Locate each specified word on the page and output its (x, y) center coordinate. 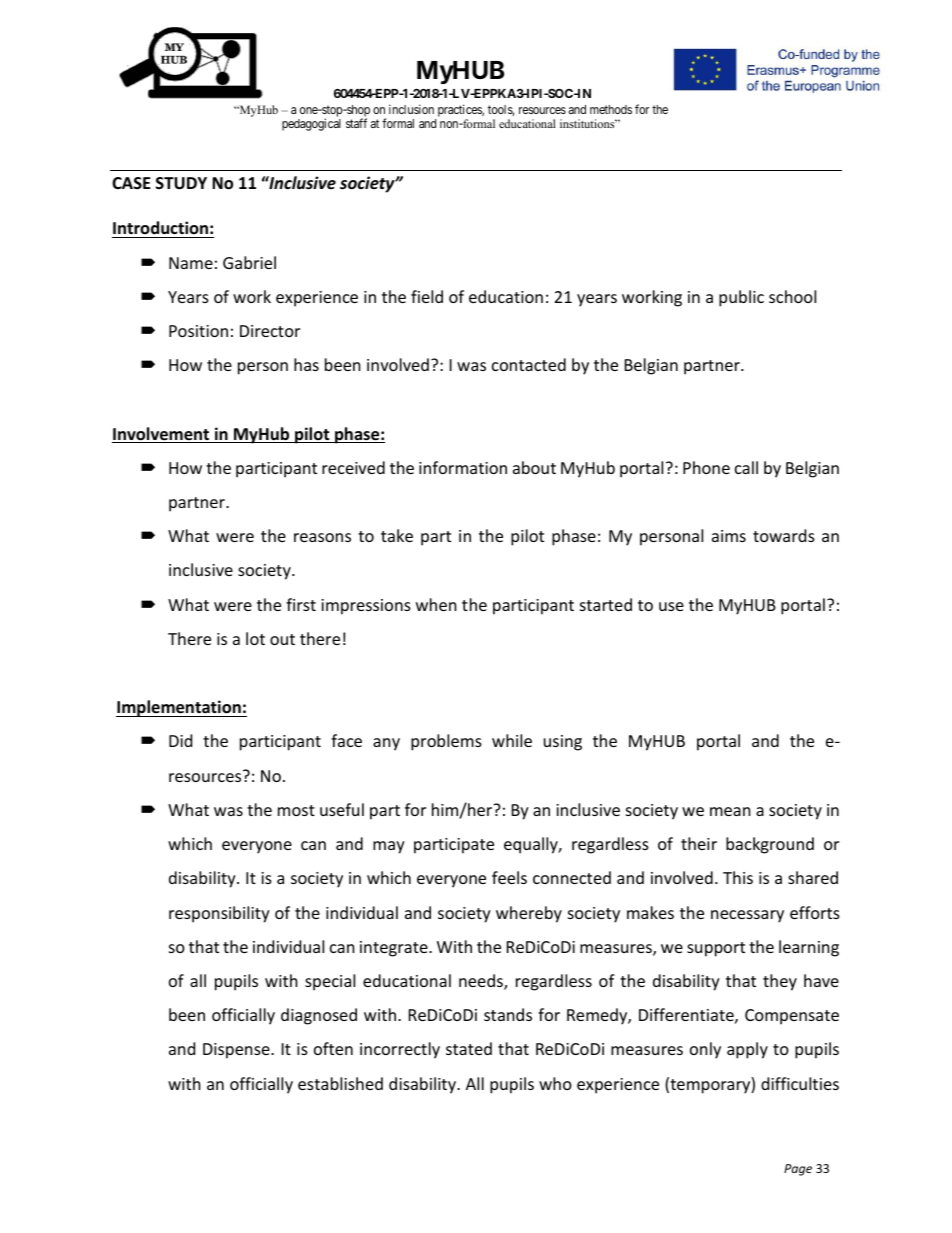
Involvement (162, 435)
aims (729, 536)
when (436, 604)
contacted (529, 364)
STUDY (181, 183)
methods (611, 109)
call (746, 467)
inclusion (411, 109)
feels (509, 877)
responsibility (219, 914)
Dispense (237, 1051)
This (738, 877)
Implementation (179, 708)
